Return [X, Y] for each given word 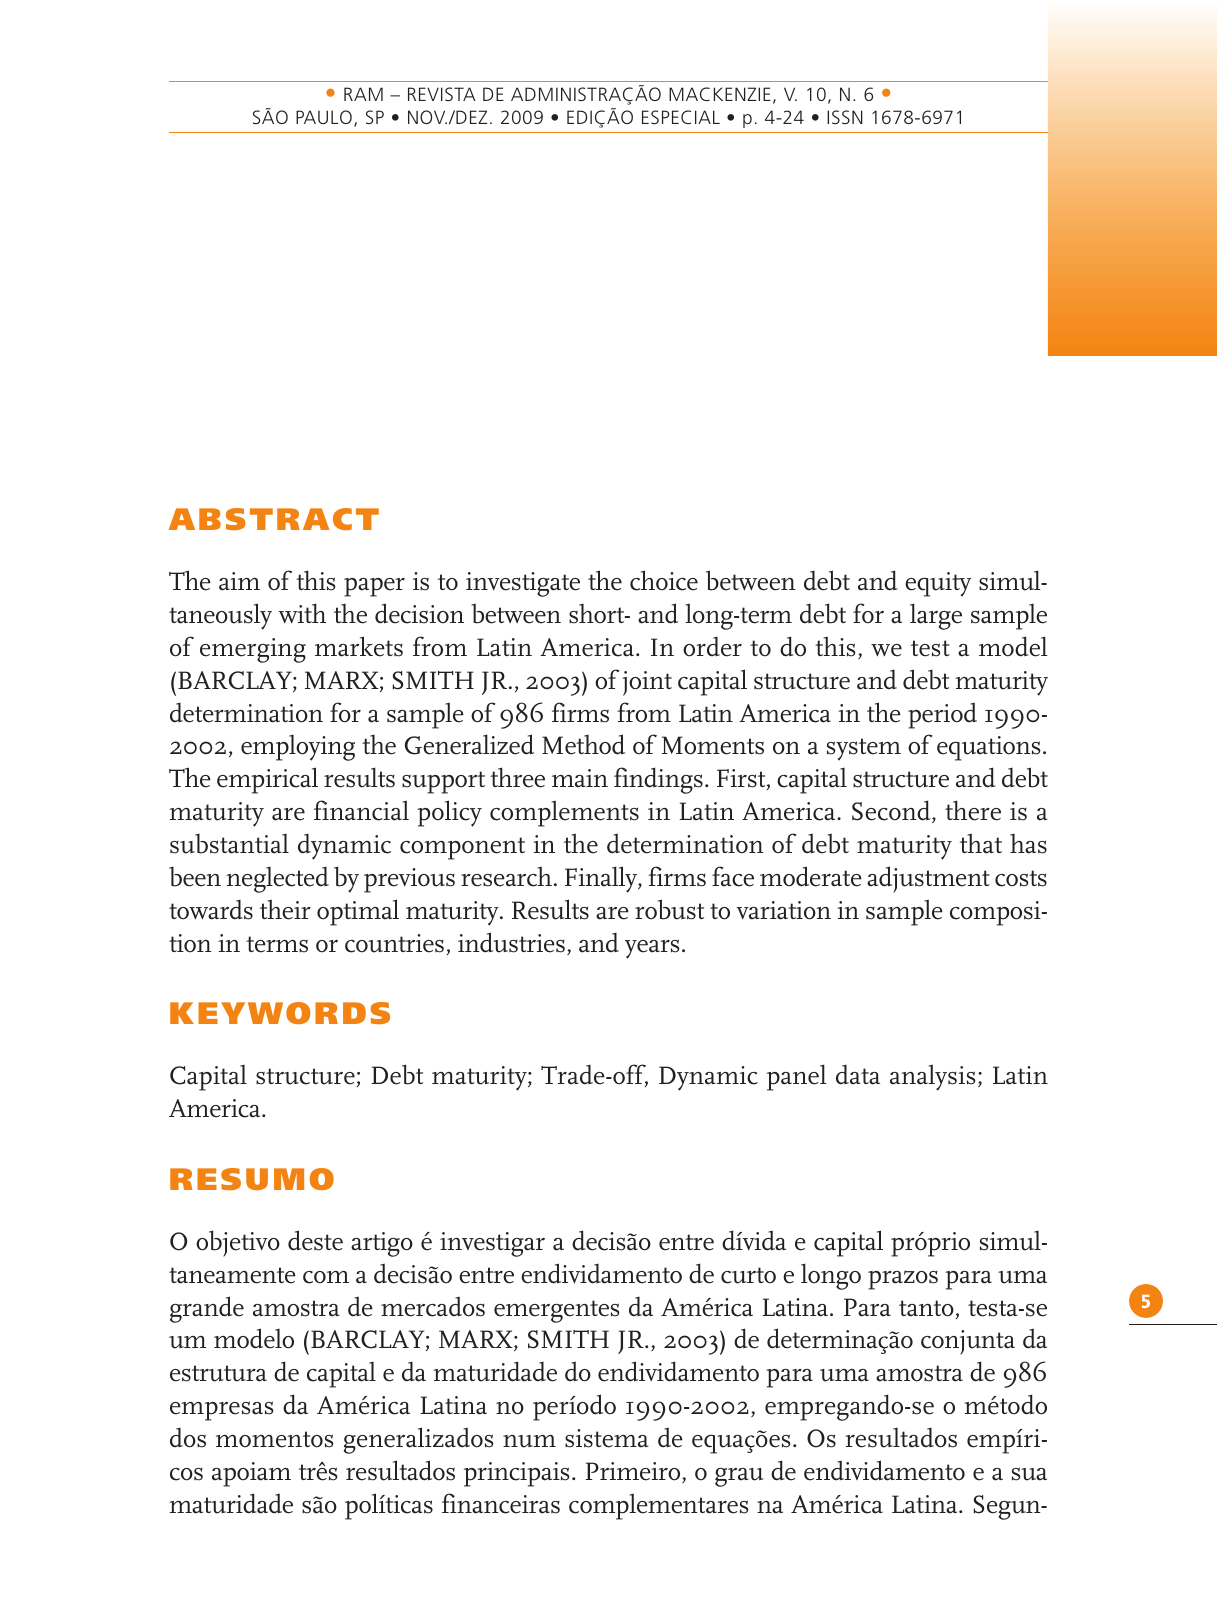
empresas [222, 1411]
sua [1029, 1474]
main [580, 778]
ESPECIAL [681, 117]
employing [298, 748]
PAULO [324, 117]
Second [892, 811]
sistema [607, 1438]
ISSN [845, 117]
